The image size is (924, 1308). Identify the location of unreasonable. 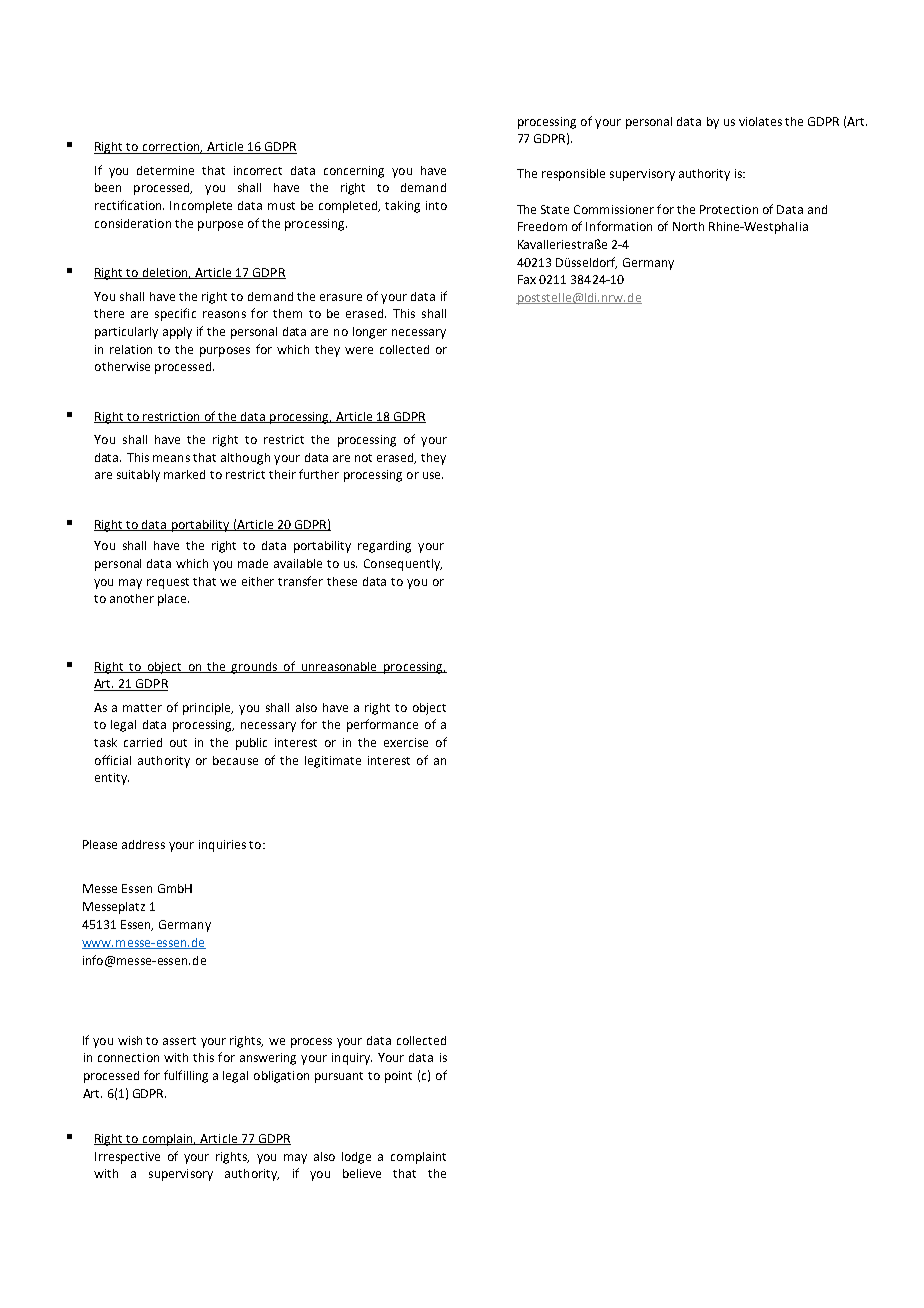
(339, 667).
